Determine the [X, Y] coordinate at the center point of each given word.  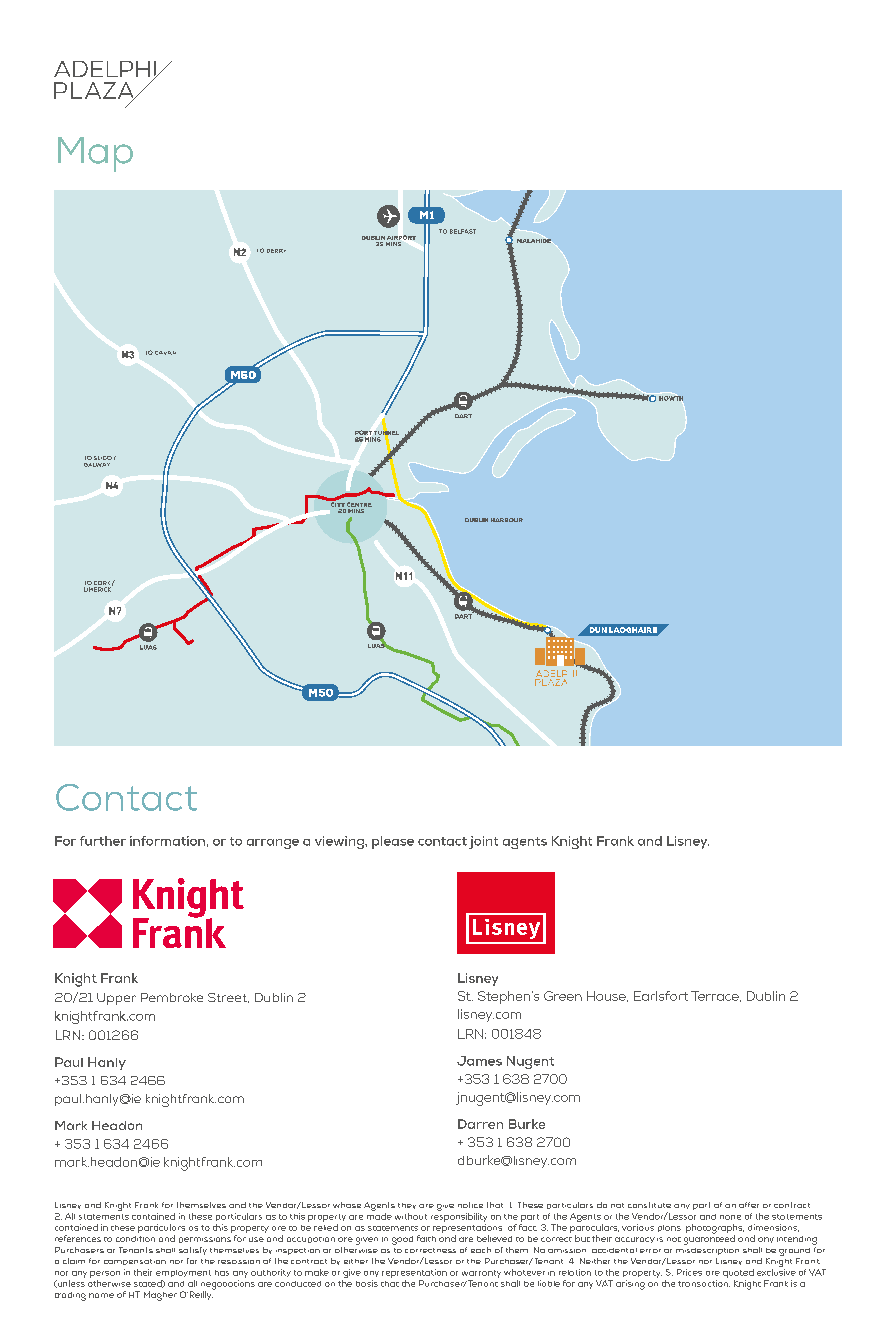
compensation [135, 1262]
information [167, 841]
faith [426, 1238]
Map [95, 154]
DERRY [276, 251]
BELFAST [463, 231]
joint [483, 842]
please [393, 842]
